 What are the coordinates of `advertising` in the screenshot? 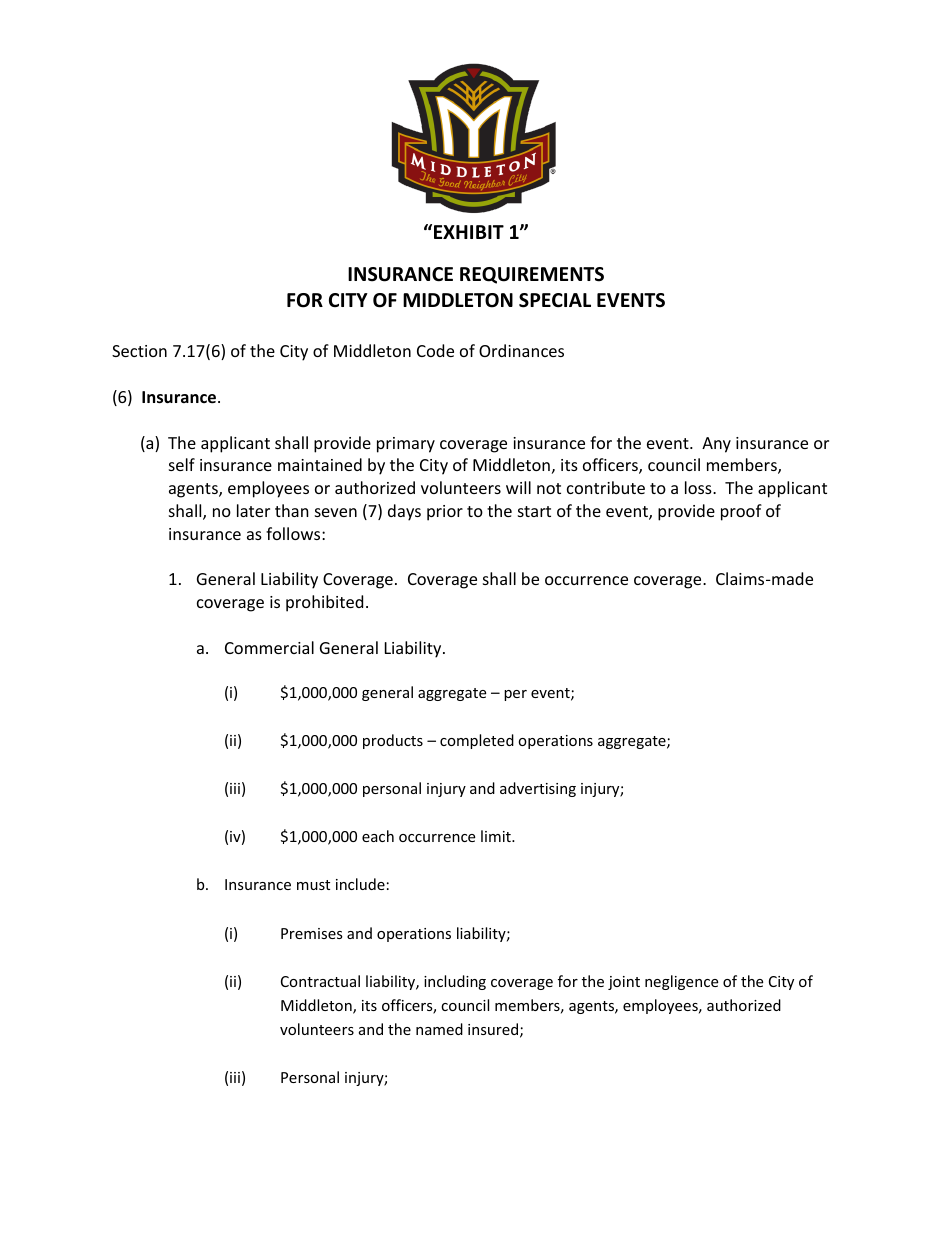 It's located at (538, 789).
